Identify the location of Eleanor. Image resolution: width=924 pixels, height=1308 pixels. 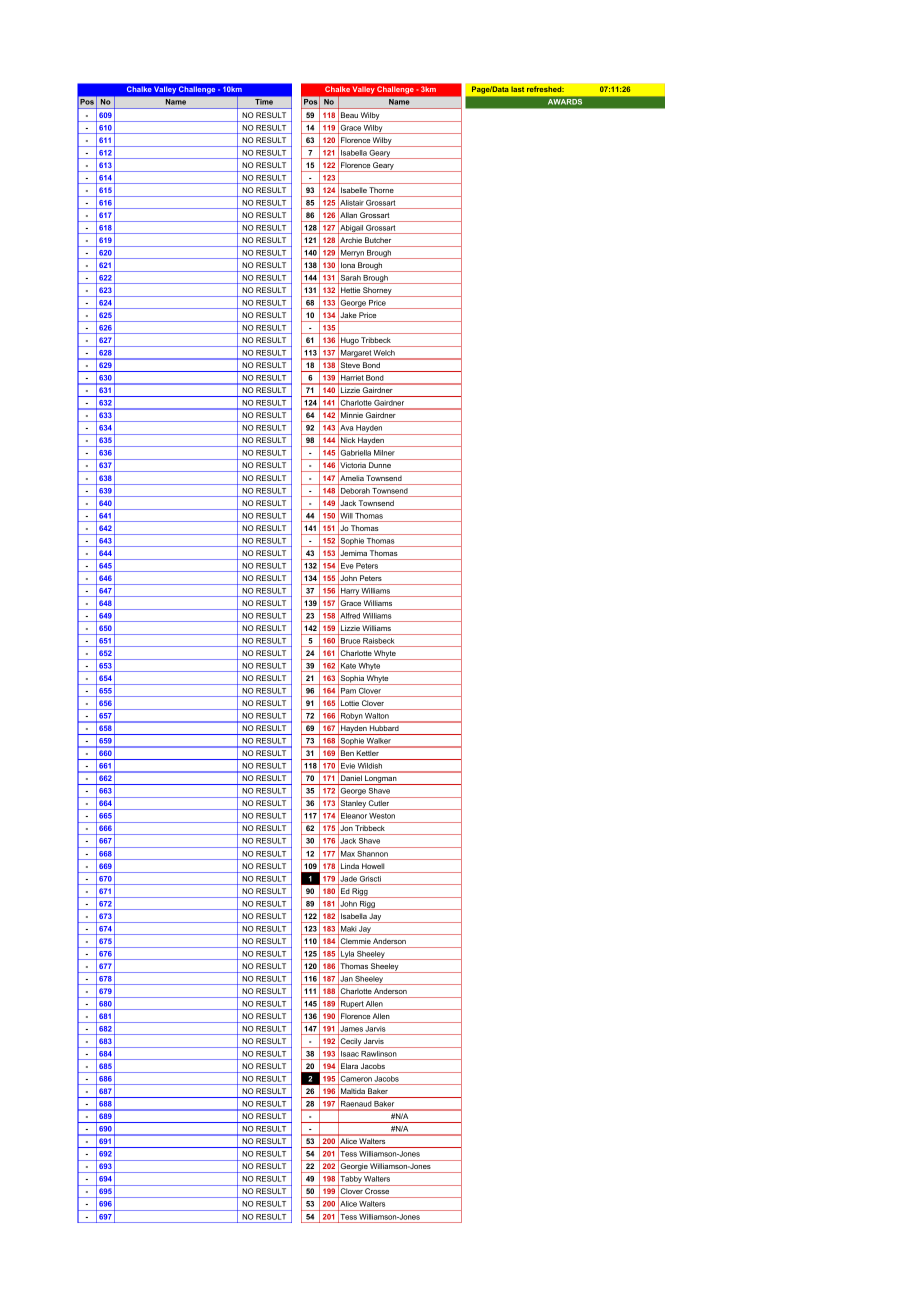
(354, 816).
